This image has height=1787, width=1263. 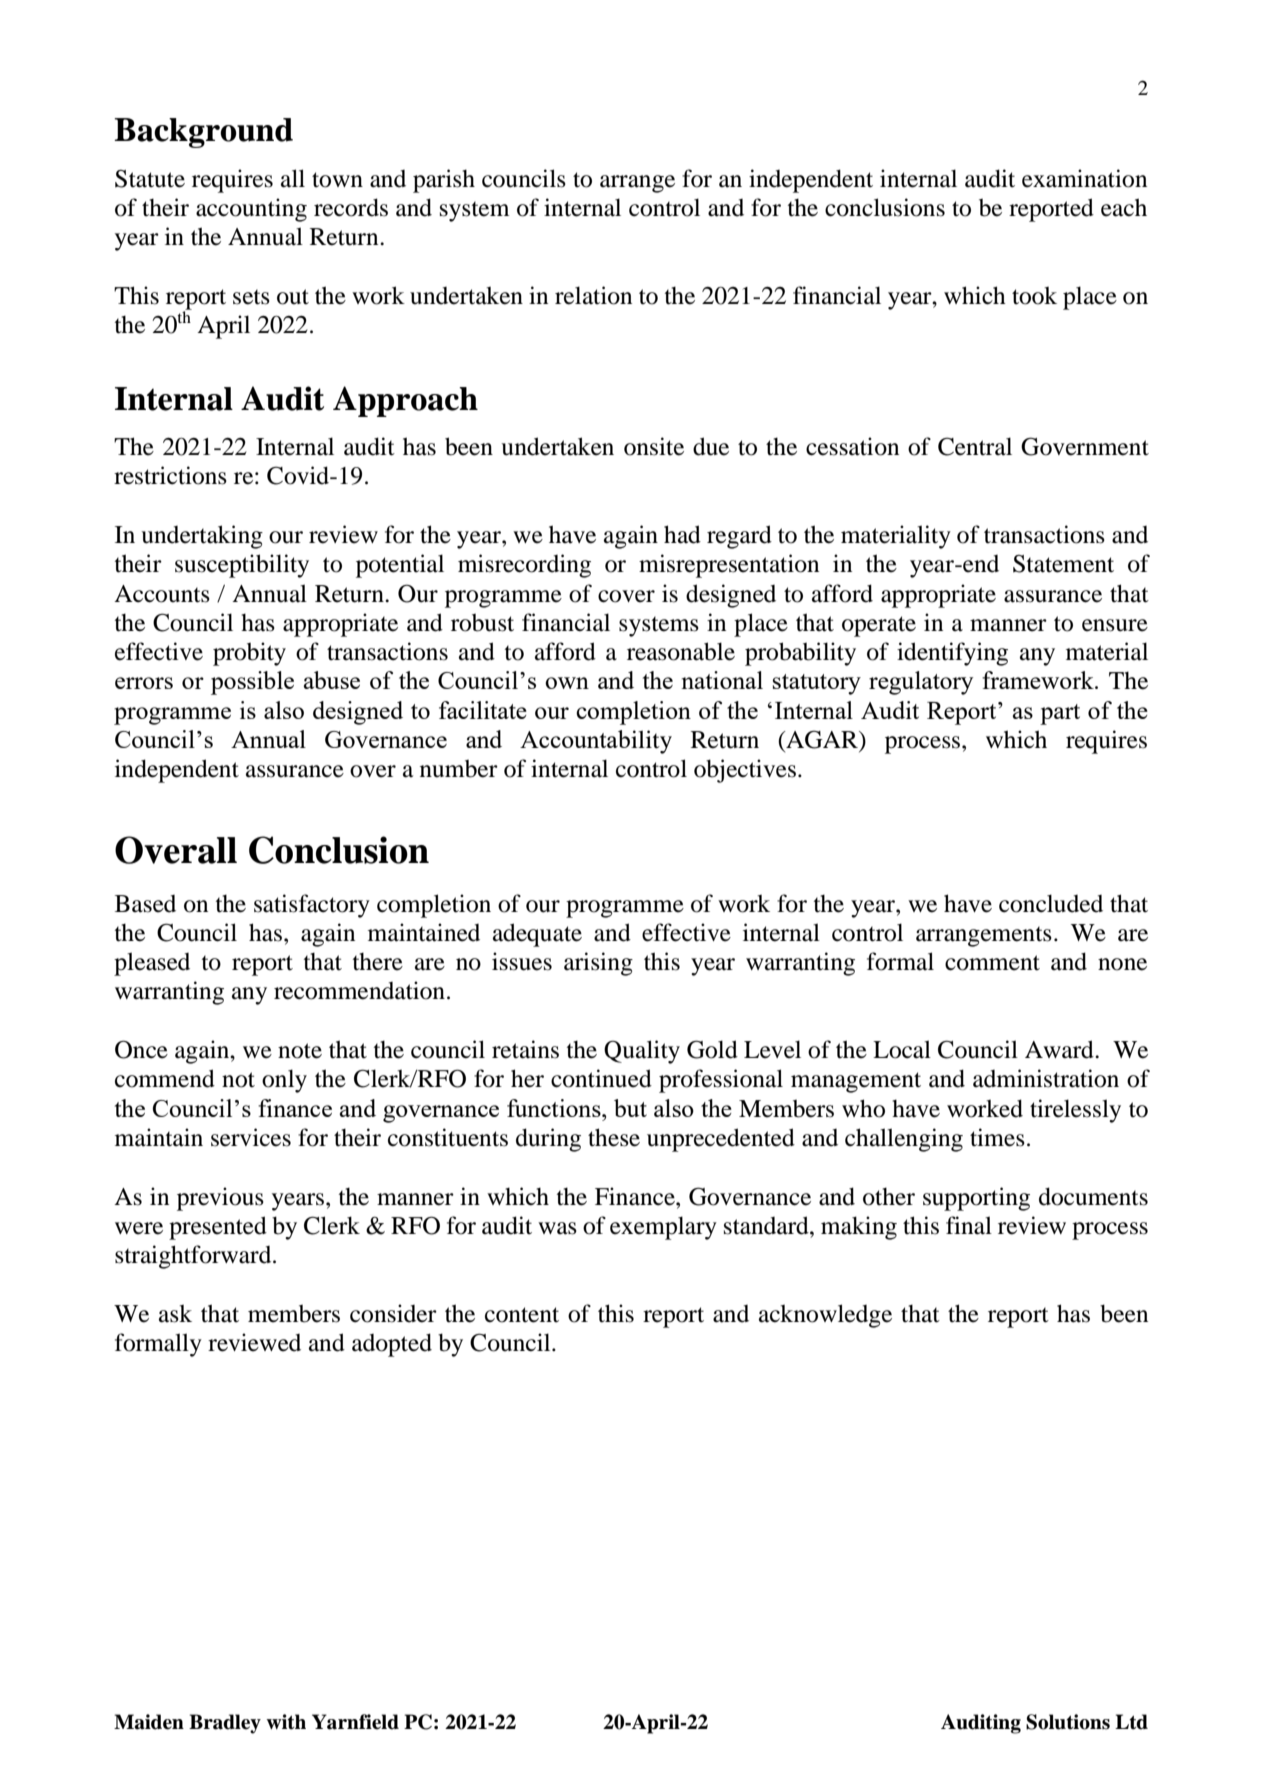 I want to click on accounting, so click(x=251, y=210).
